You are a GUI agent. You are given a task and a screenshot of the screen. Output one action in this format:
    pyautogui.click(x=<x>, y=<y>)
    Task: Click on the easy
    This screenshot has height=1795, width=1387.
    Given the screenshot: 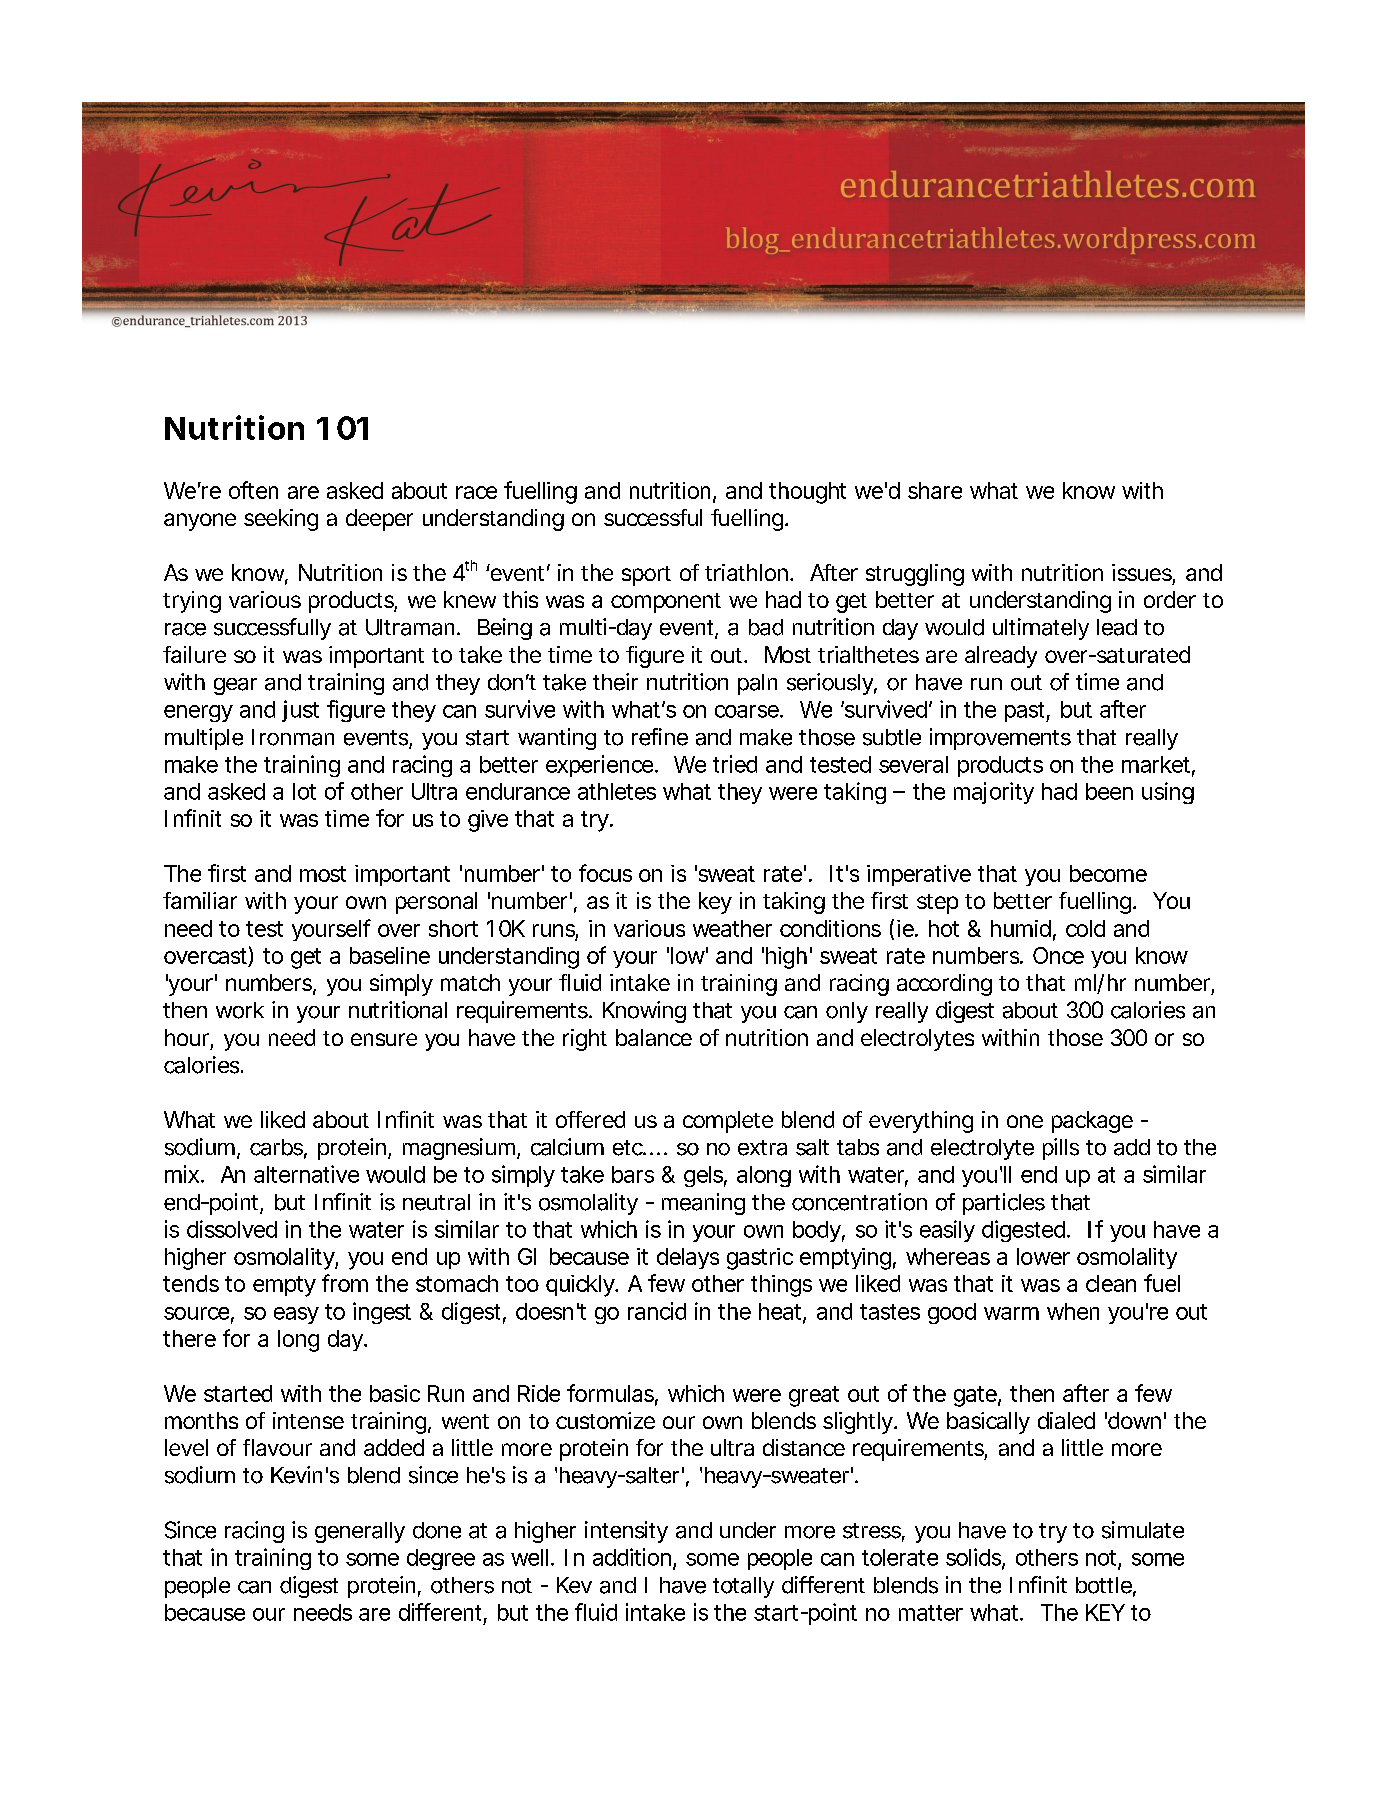 What is the action you would take?
    pyautogui.click(x=296, y=1315)
